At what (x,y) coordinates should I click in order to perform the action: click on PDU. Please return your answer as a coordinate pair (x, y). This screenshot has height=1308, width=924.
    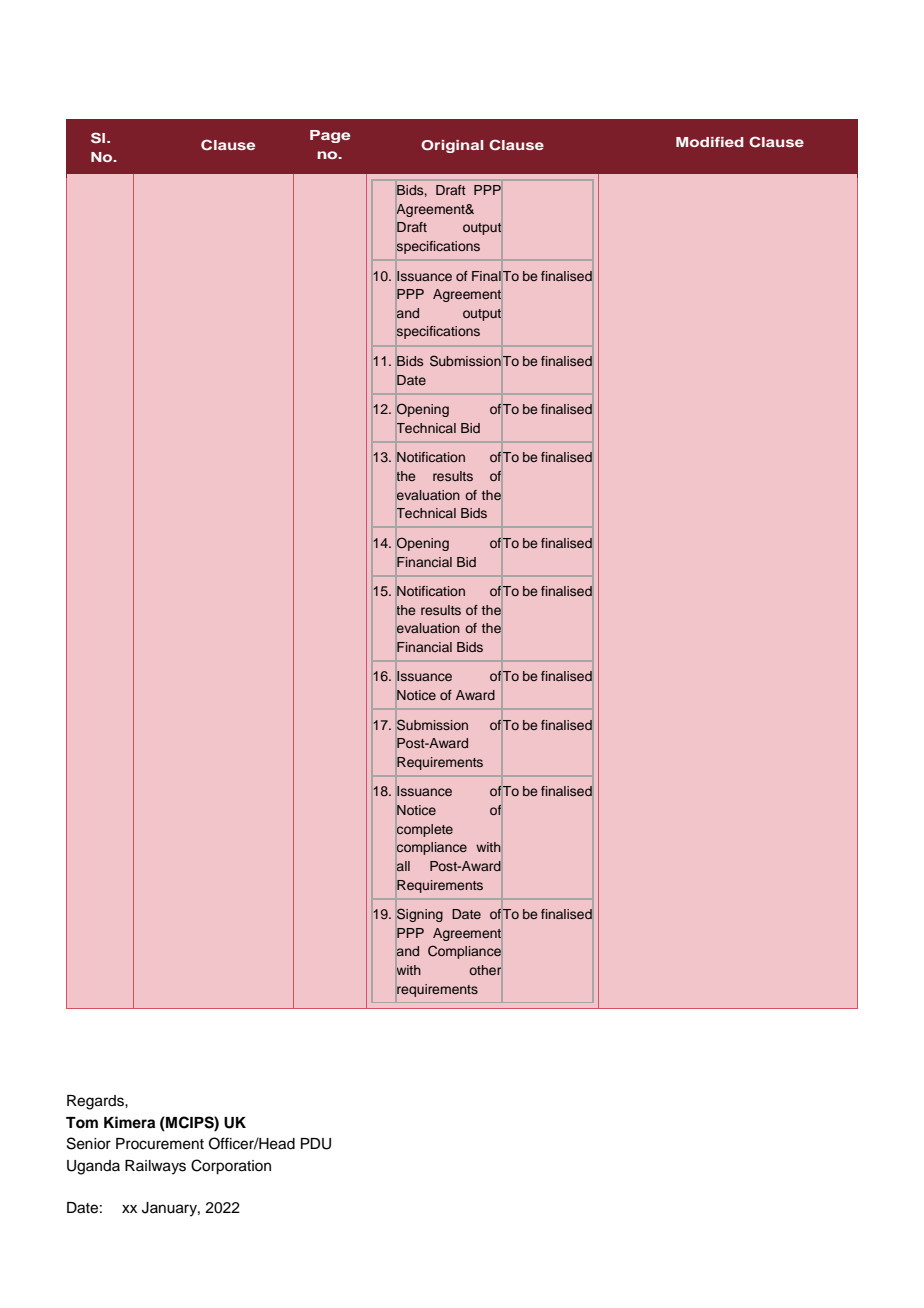
    Looking at the image, I should click on (316, 1144).
